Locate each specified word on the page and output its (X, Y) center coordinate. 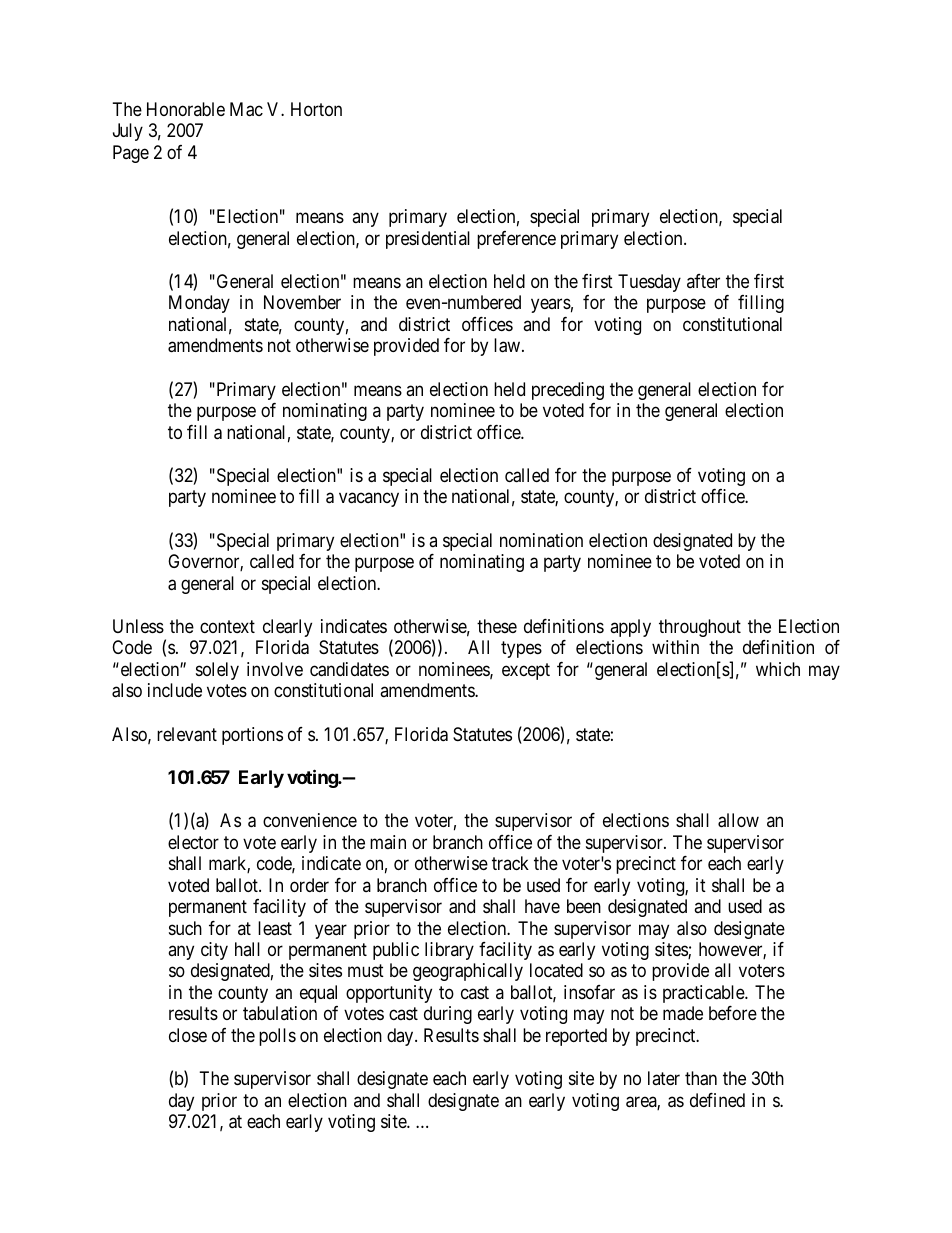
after (703, 281)
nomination (541, 540)
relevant (187, 734)
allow (738, 820)
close (188, 1035)
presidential (428, 240)
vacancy (369, 500)
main (388, 842)
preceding (568, 391)
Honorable (186, 109)
